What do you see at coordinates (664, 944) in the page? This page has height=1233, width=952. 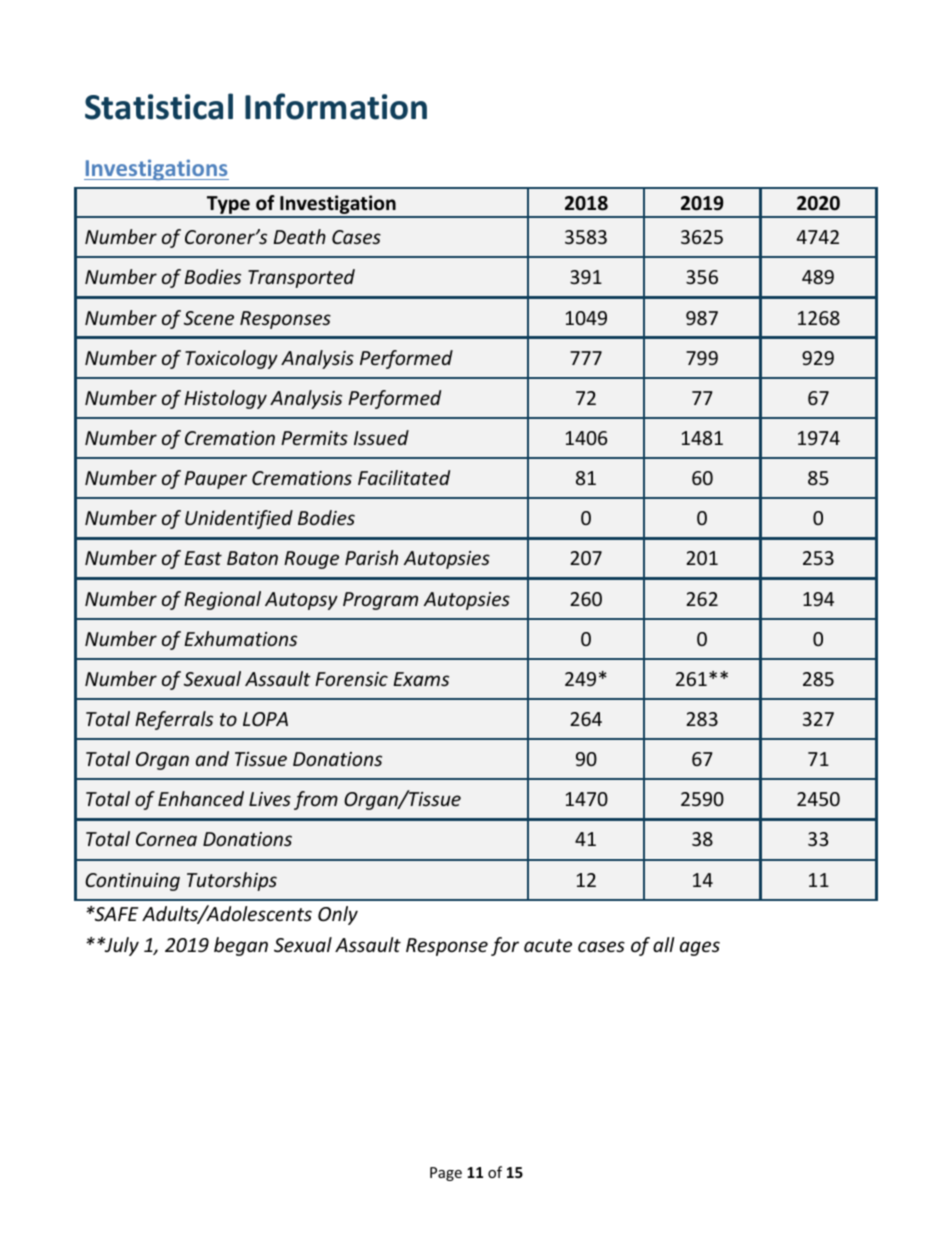 I see `all` at bounding box center [664, 944].
